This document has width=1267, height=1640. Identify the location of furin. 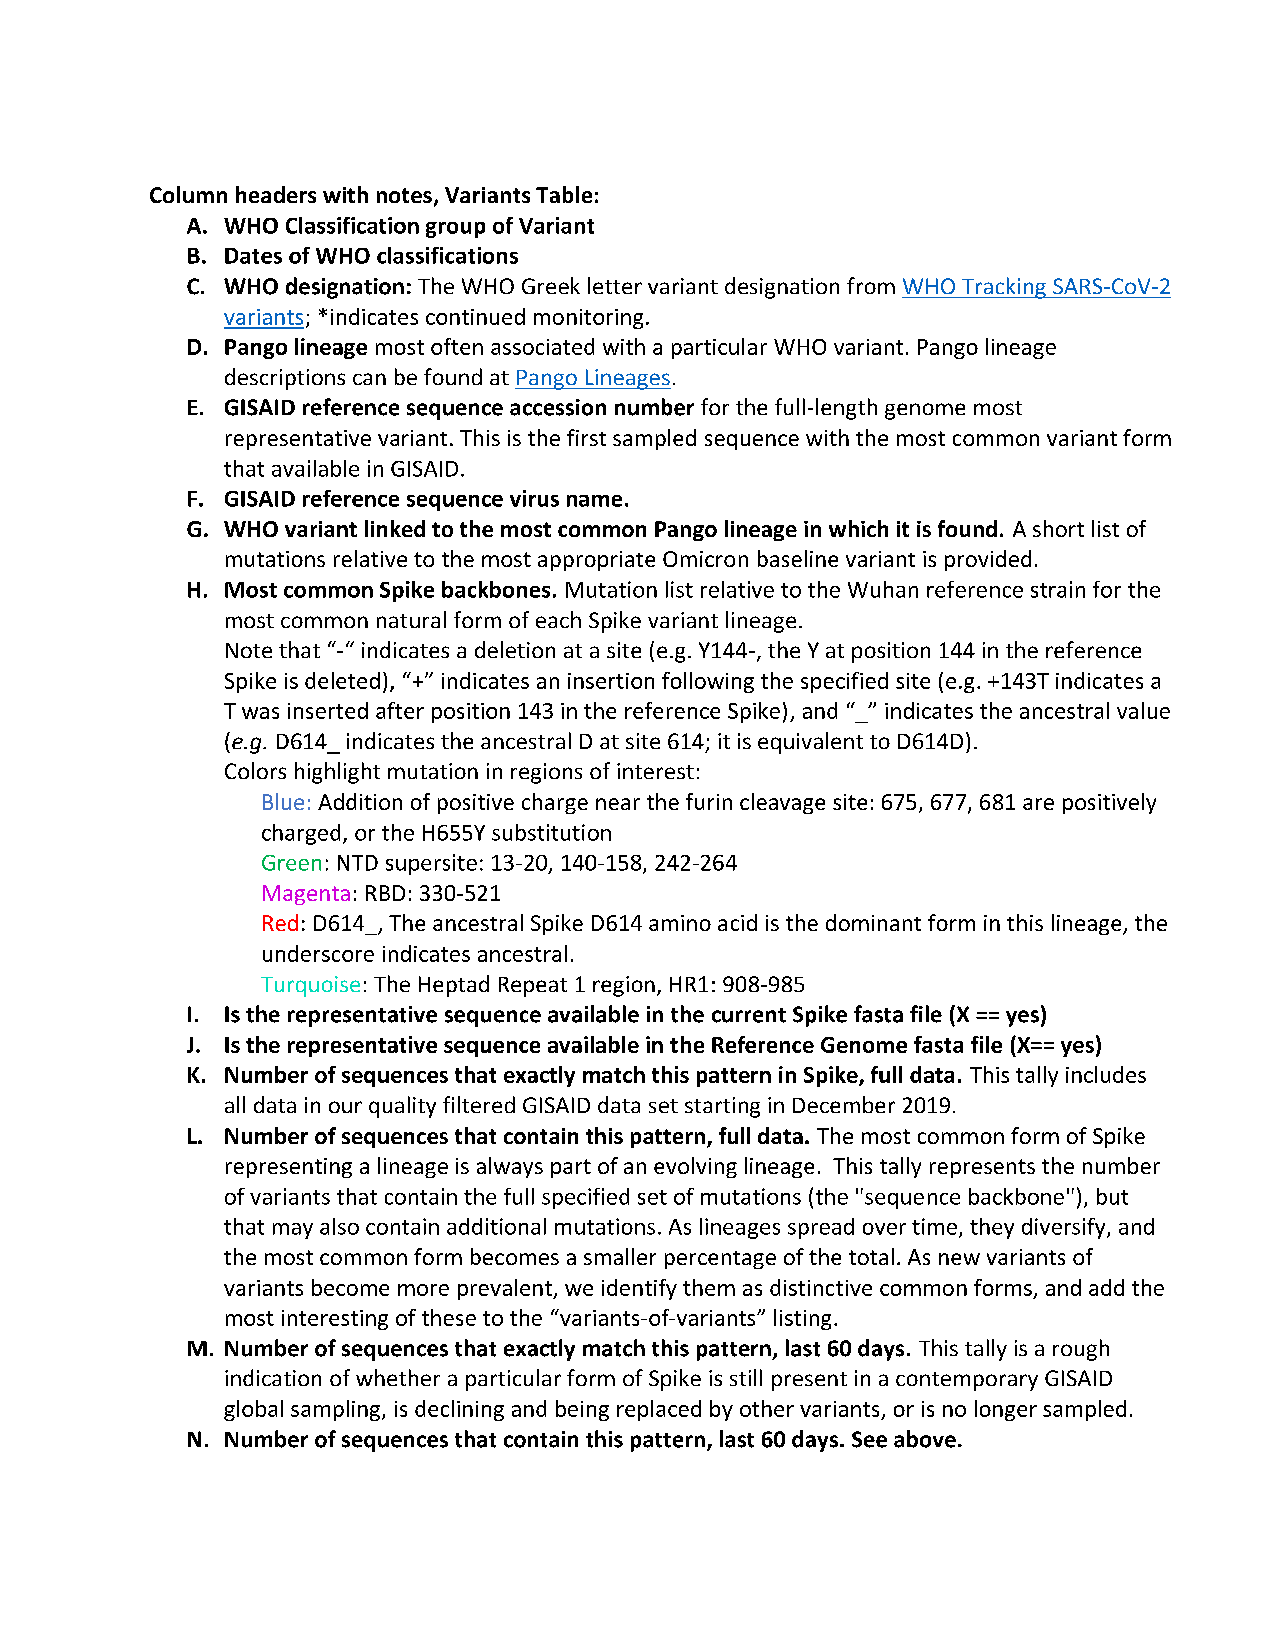
(709, 801).
